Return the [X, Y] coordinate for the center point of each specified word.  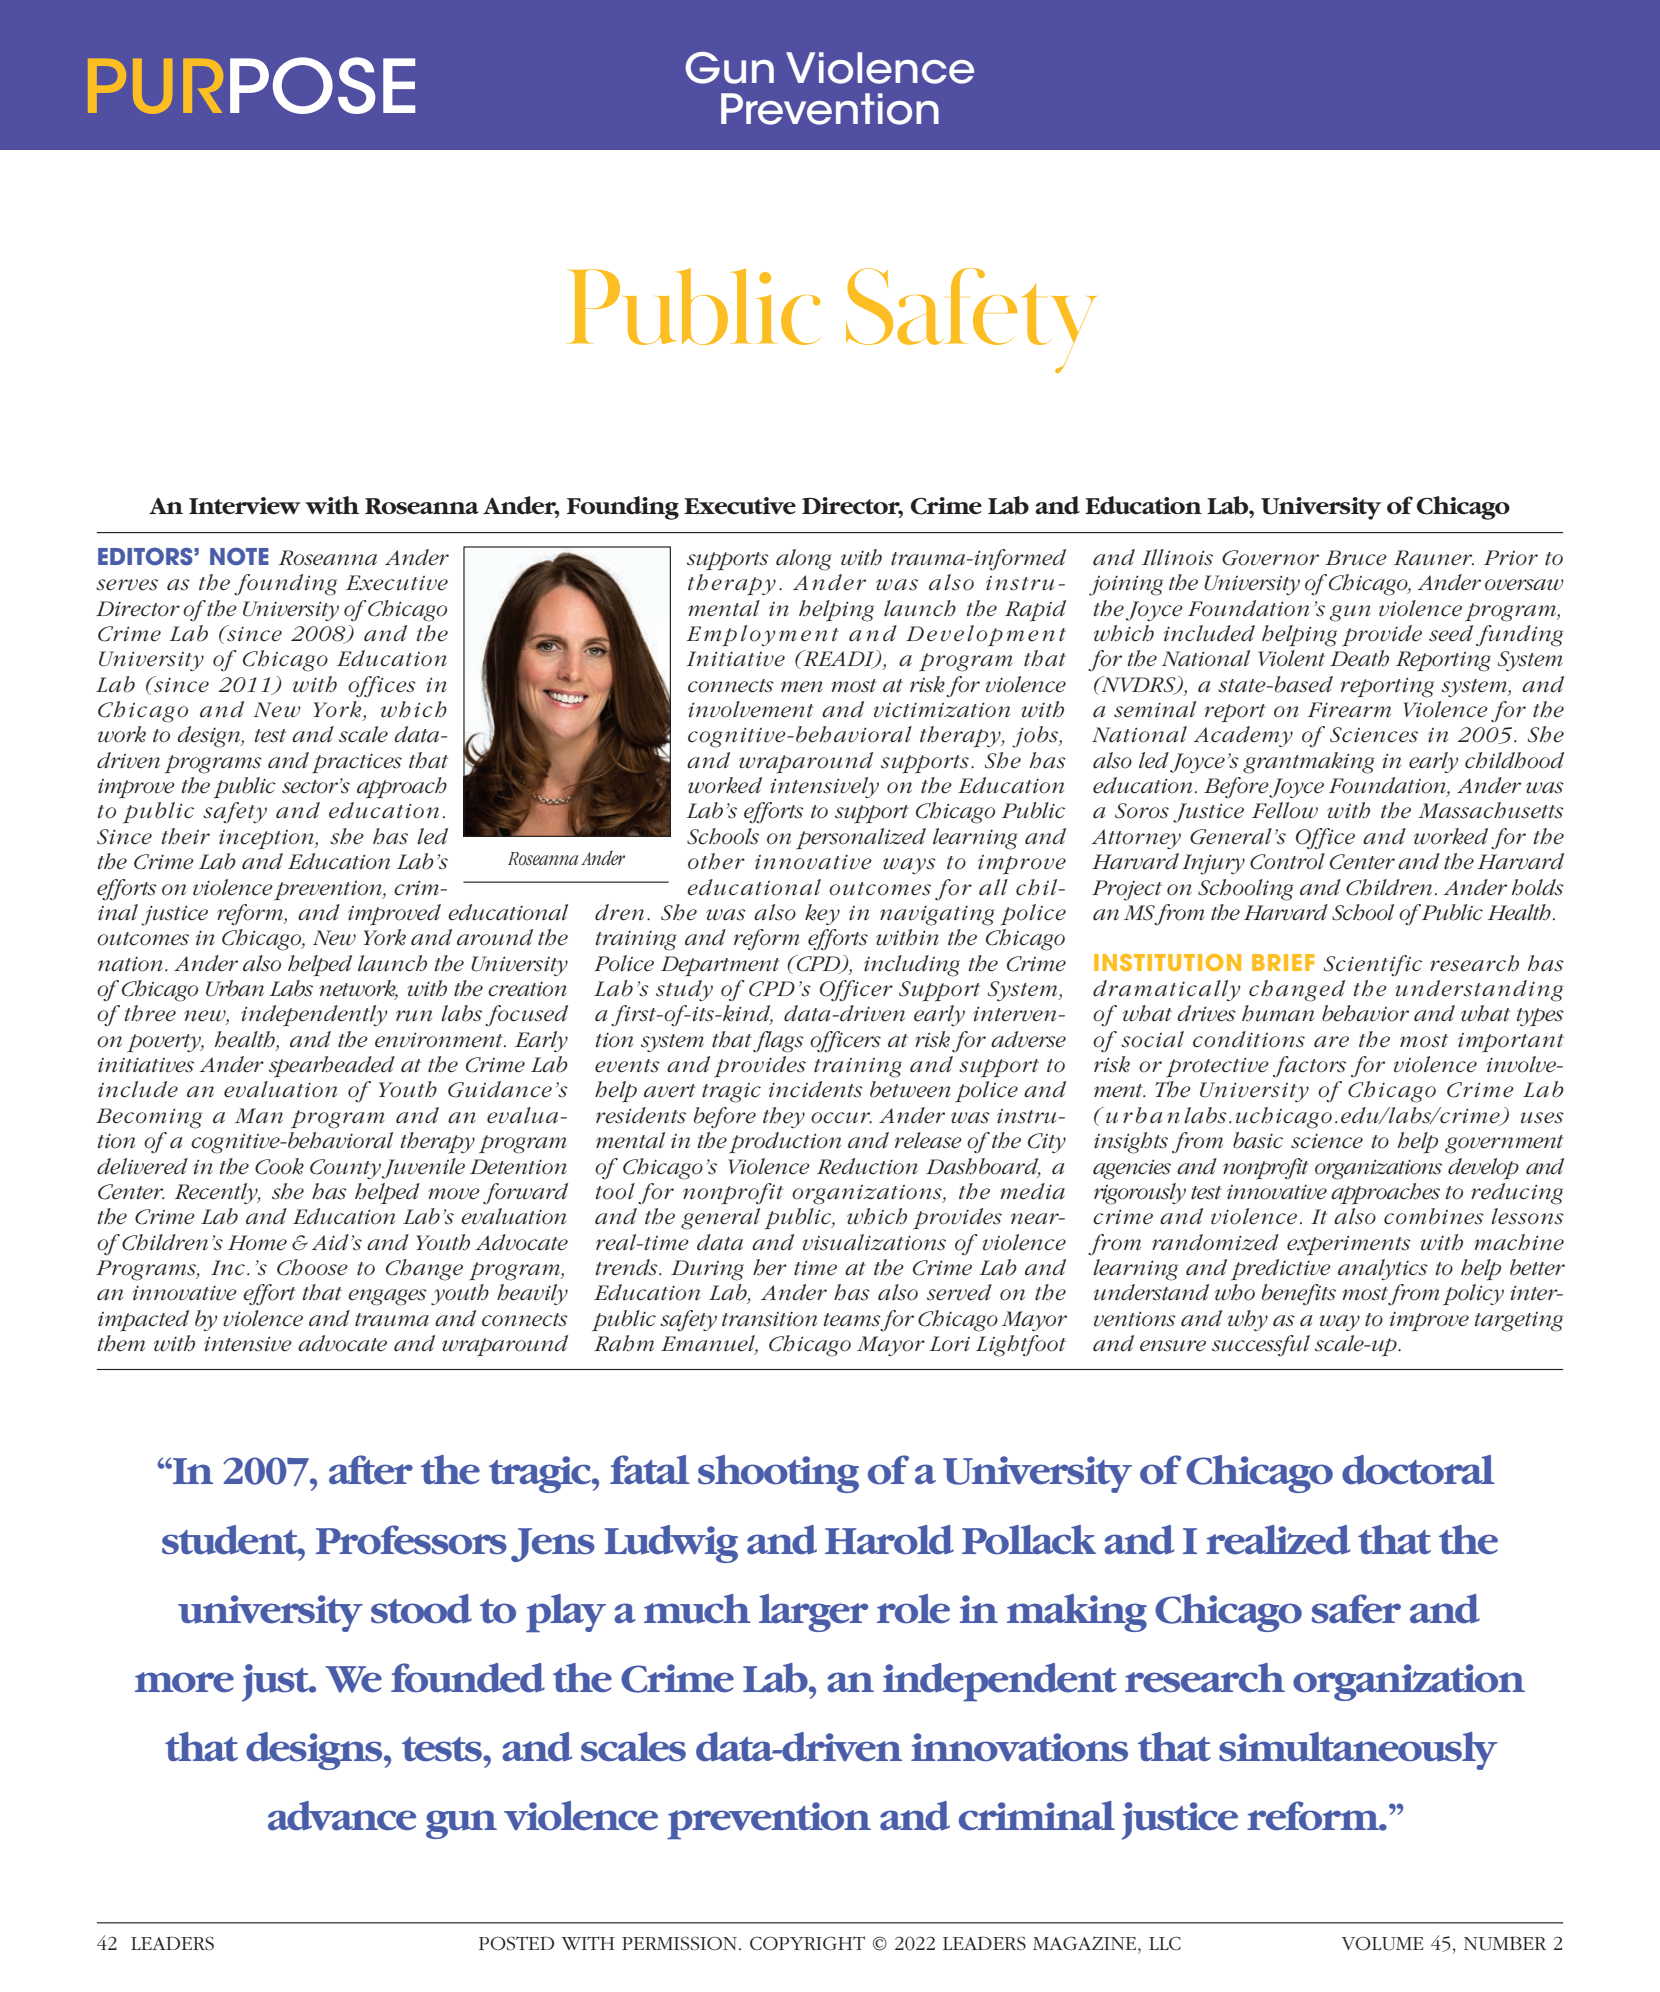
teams [852, 1320]
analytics [1383, 1270]
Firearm [1349, 710]
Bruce [1356, 558]
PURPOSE [251, 85]
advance [342, 1816]
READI [839, 659]
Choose [312, 1267]
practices [357, 763]
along [804, 560]
